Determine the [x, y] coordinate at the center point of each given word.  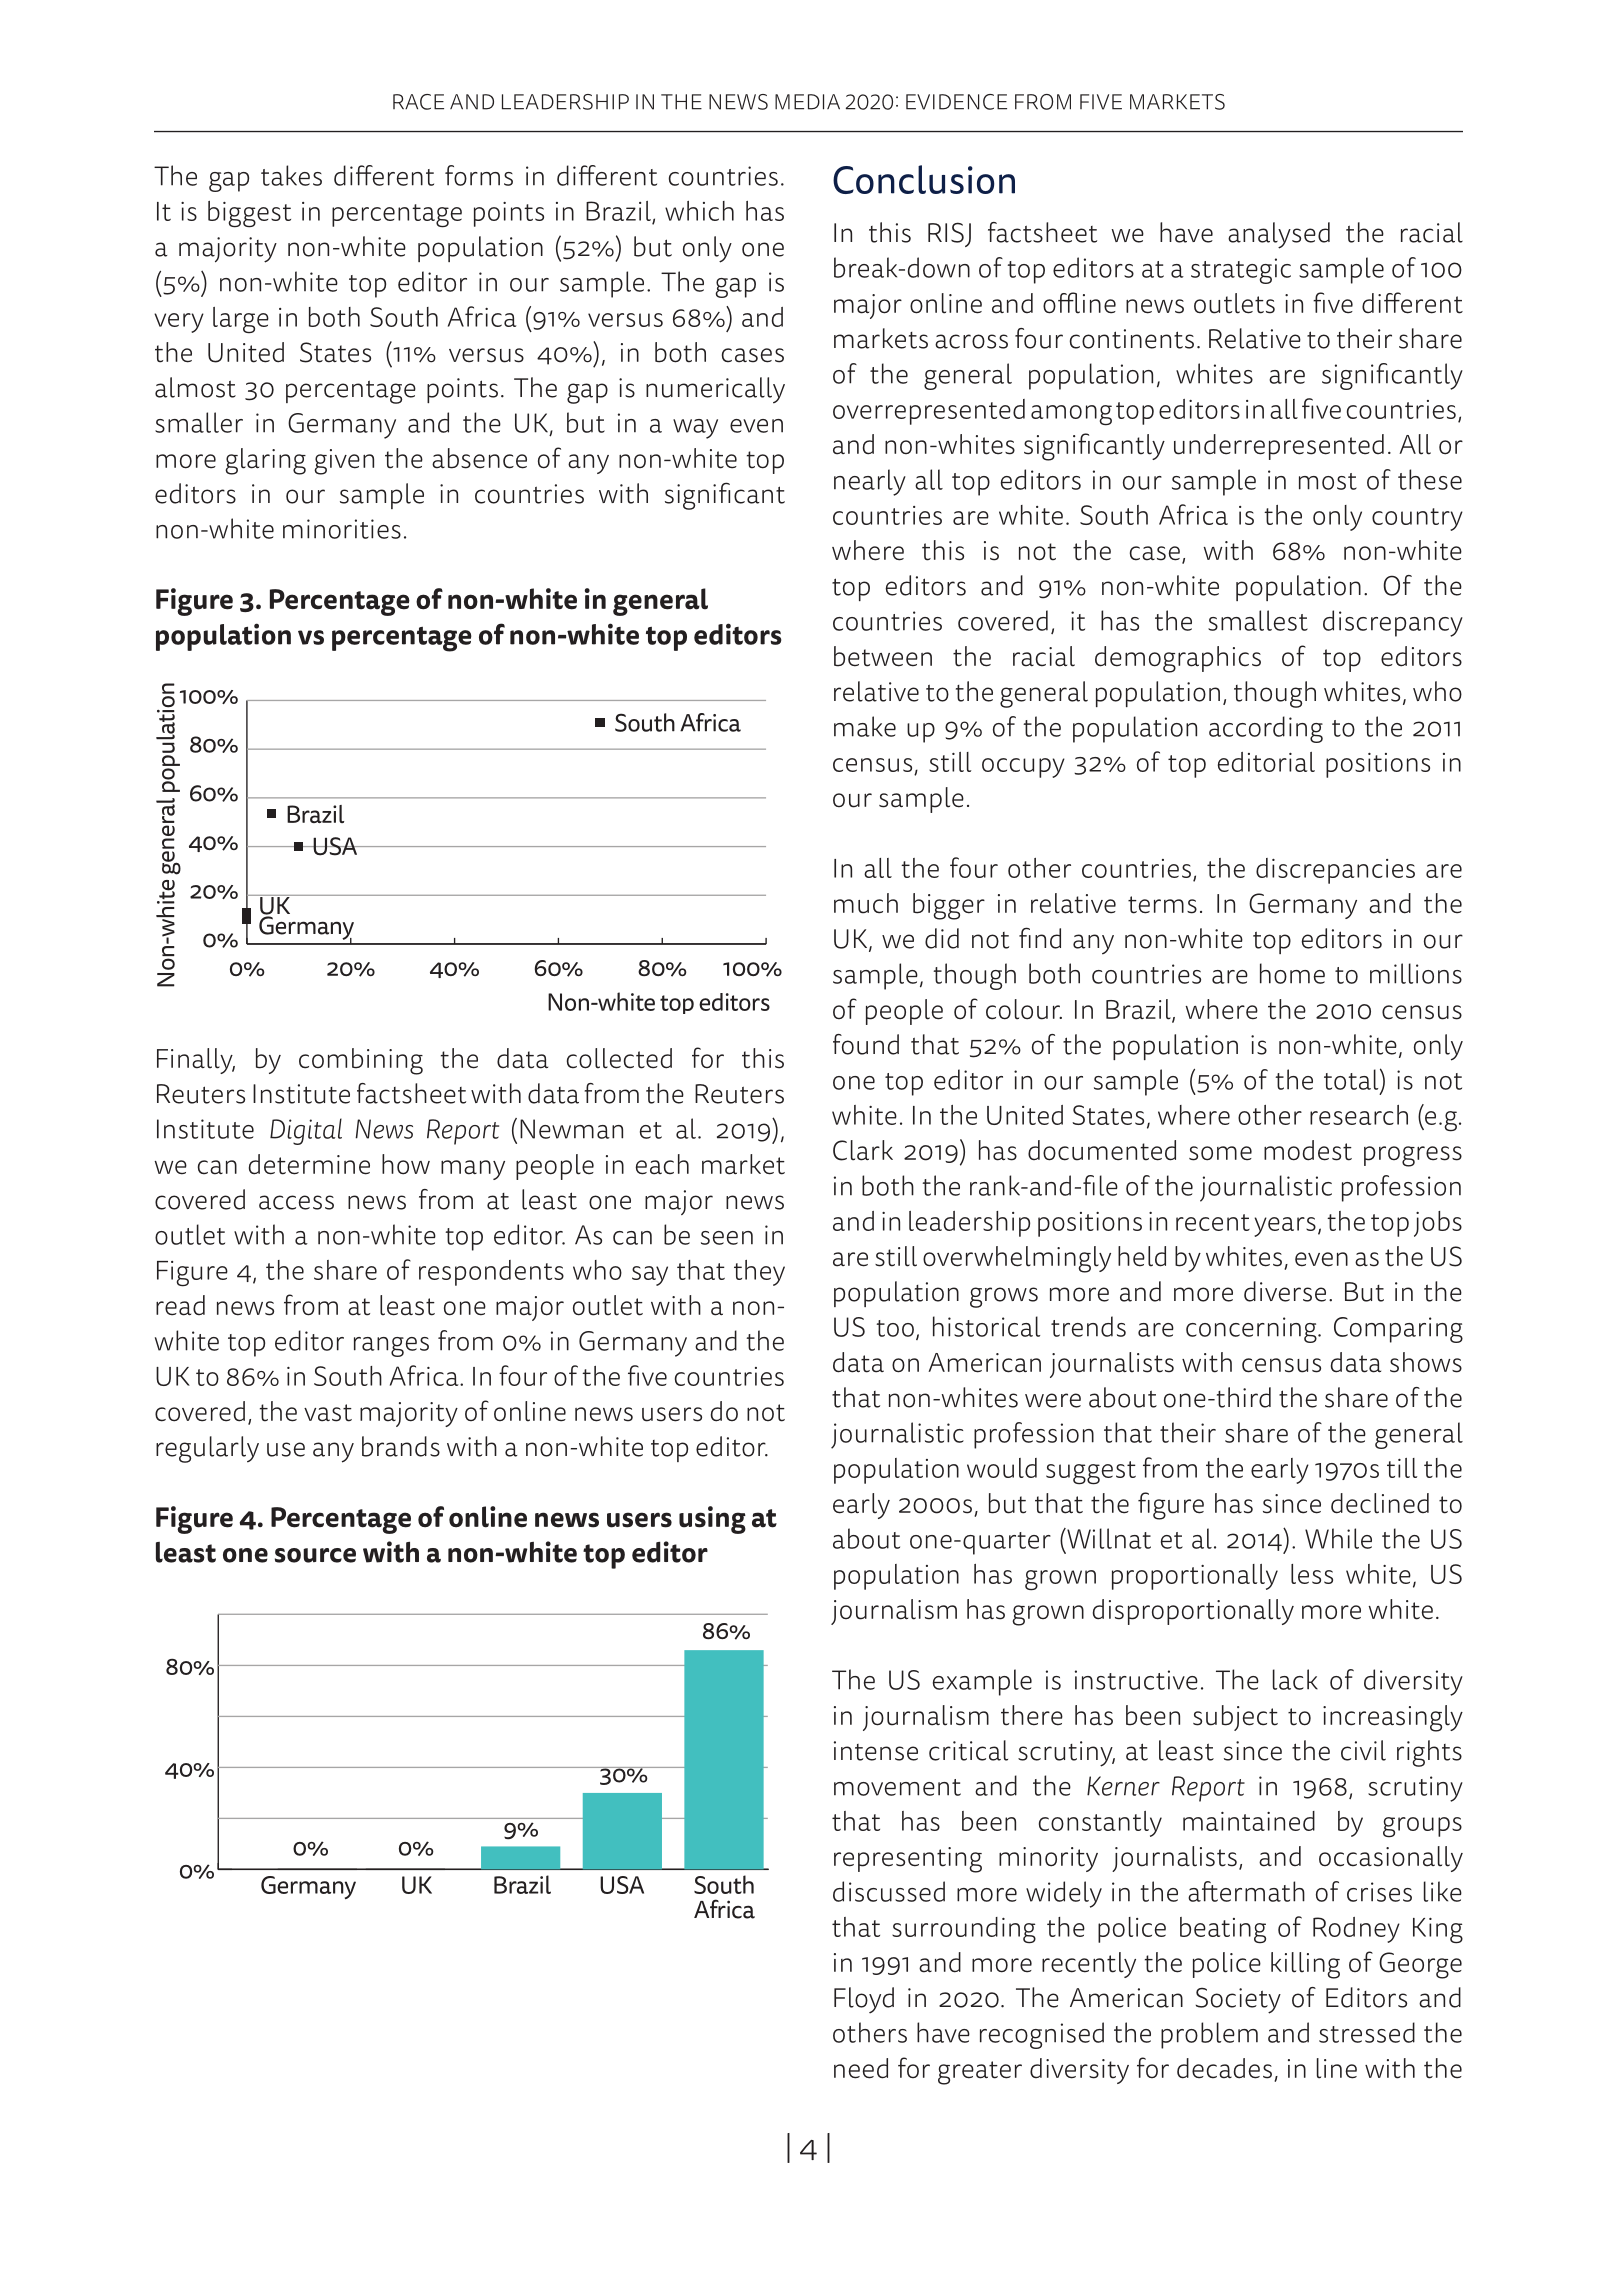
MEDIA [807, 102]
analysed [1279, 235]
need [861, 2068]
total [1352, 1079]
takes [291, 175]
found [866, 1044]
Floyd [864, 2000]
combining [361, 1061]
